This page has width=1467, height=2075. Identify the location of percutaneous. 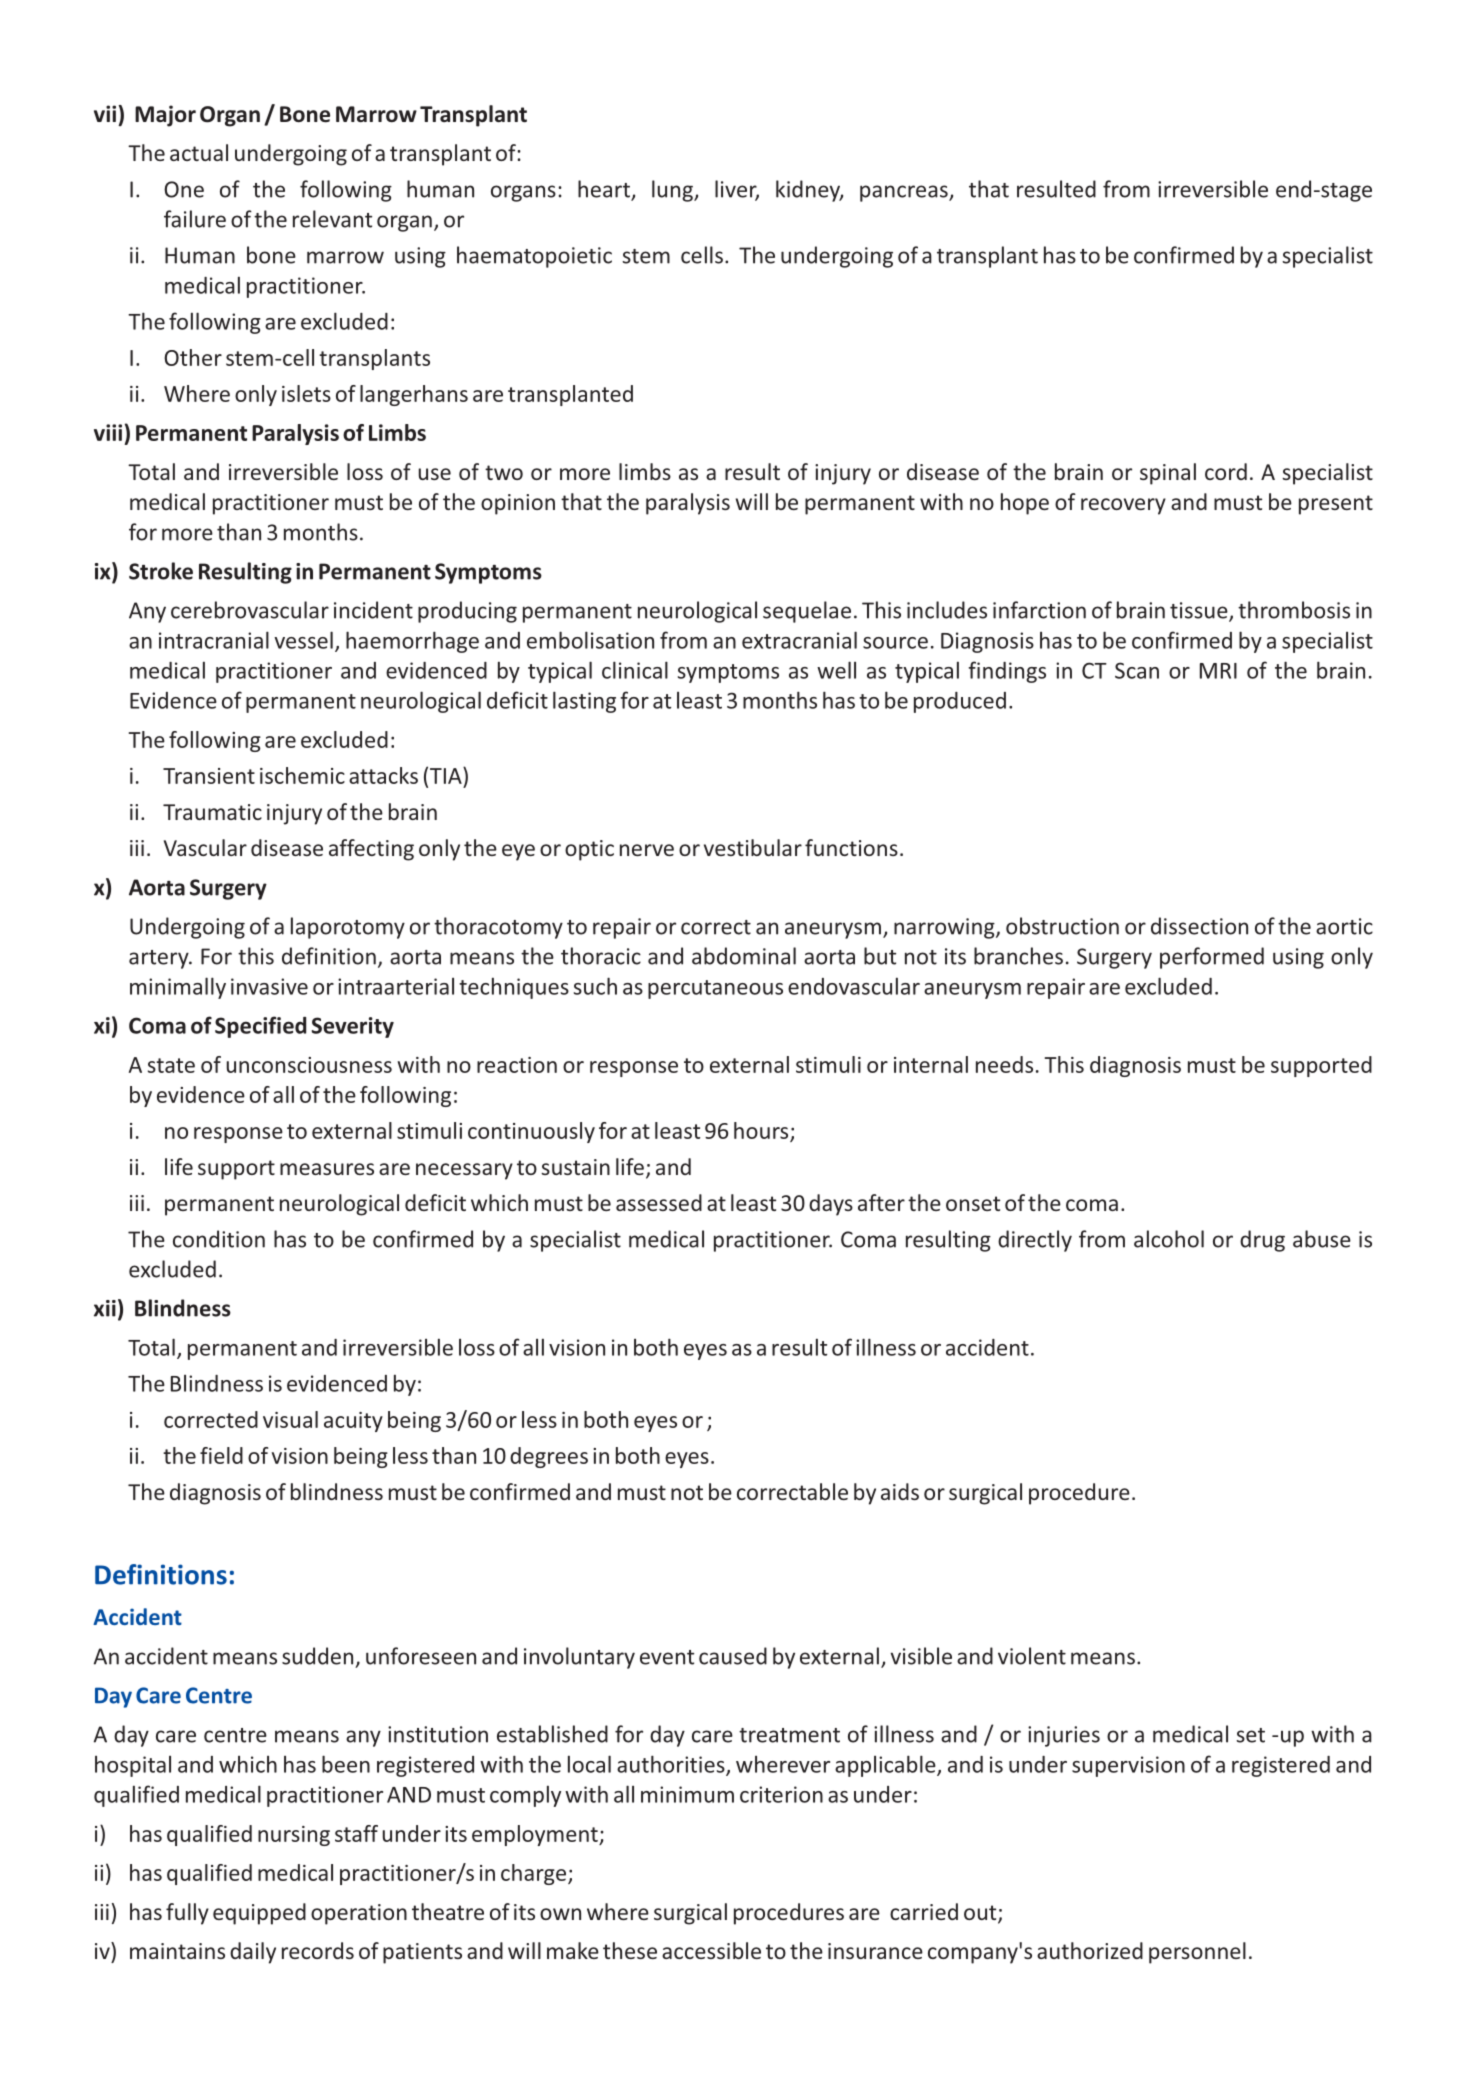
(715, 989).
